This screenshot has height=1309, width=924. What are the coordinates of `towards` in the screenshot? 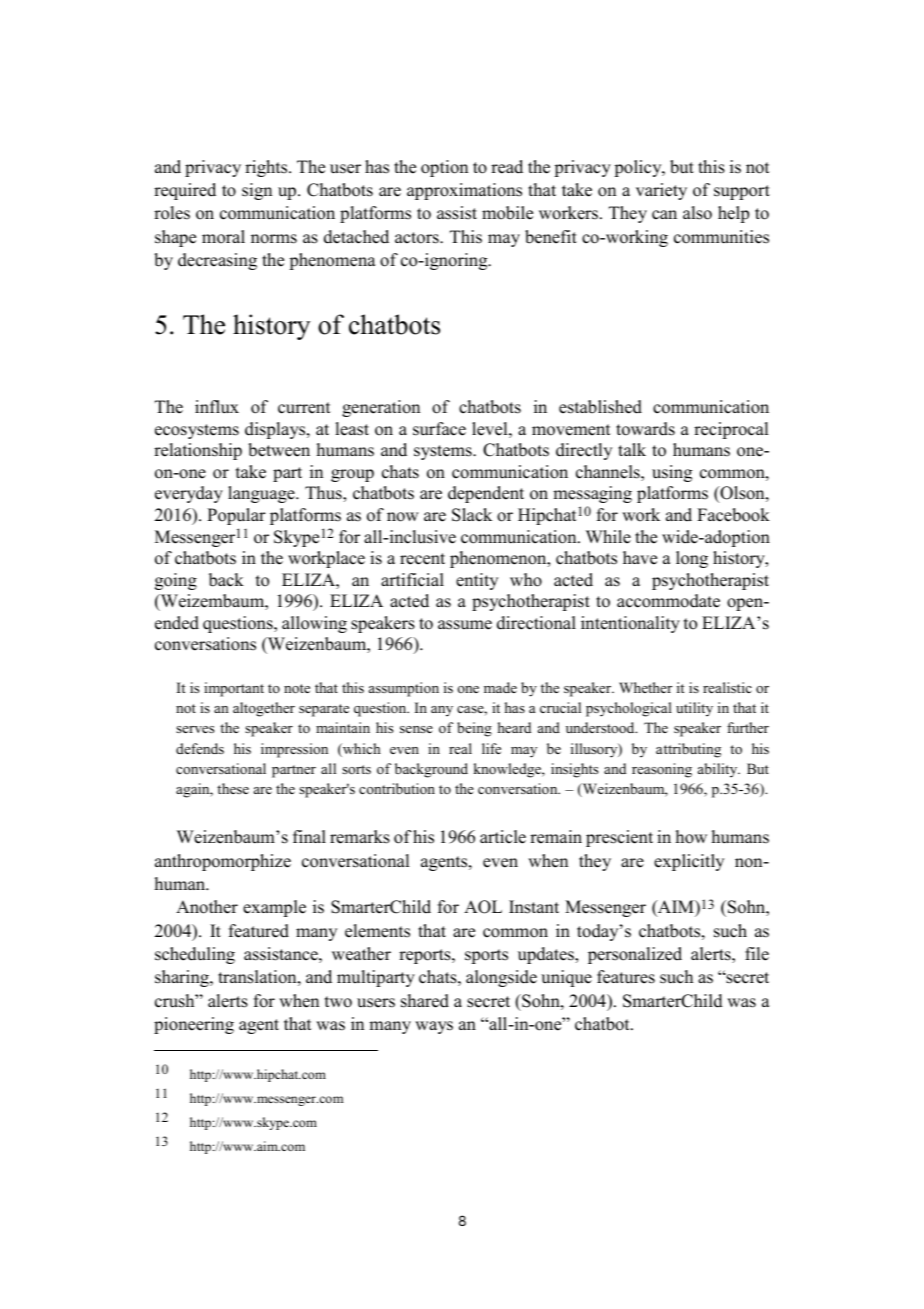 It's located at (645, 429).
